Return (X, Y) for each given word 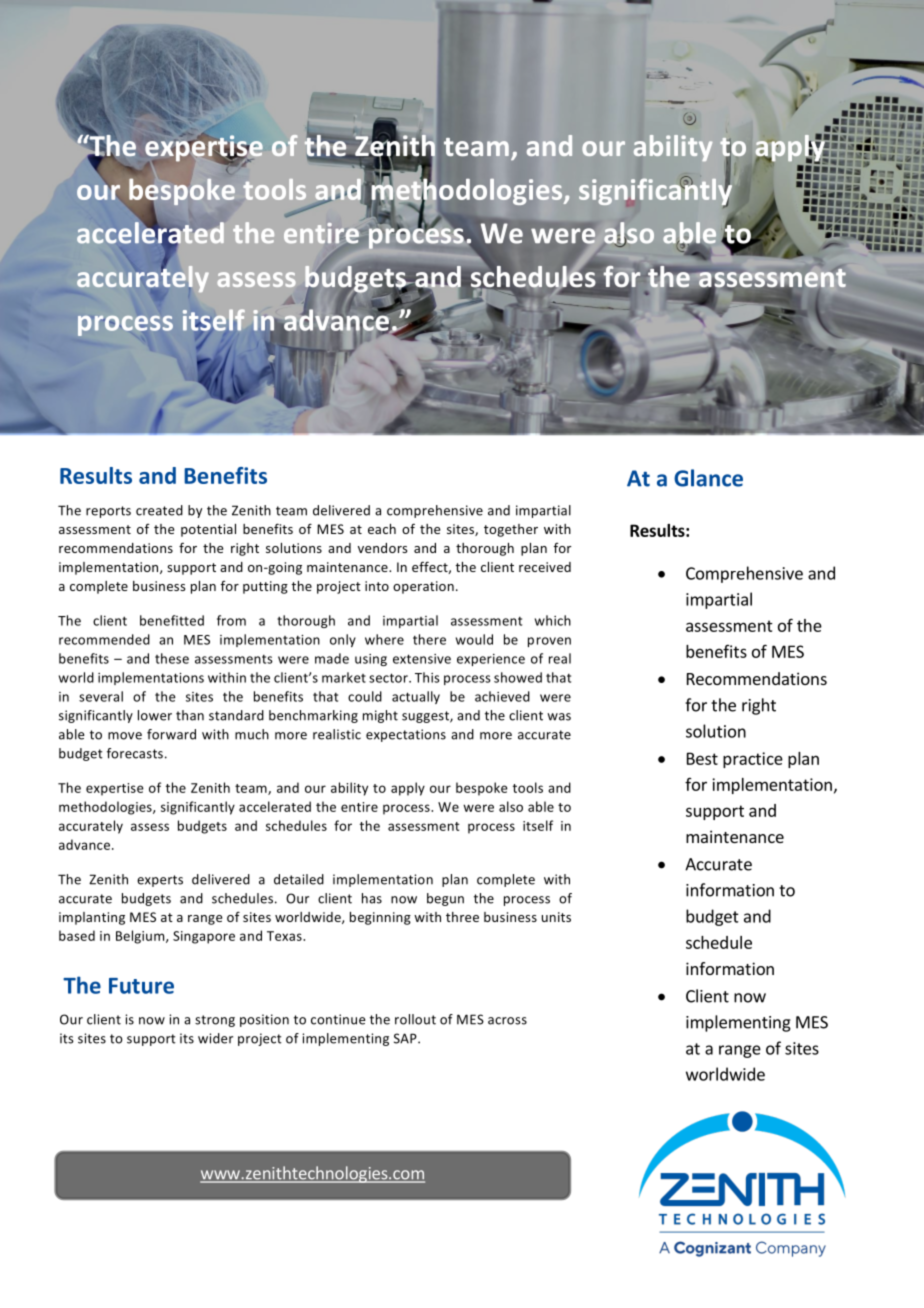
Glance (708, 478)
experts (160, 881)
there (429, 639)
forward (171, 734)
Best (702, 758)
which (553, 620)
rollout (415, 1019)
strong (215, 1021)
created (159, 510)
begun (445, 899)
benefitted (172, 620)
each (382, 529)
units (556, 917)
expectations (406, 735)
